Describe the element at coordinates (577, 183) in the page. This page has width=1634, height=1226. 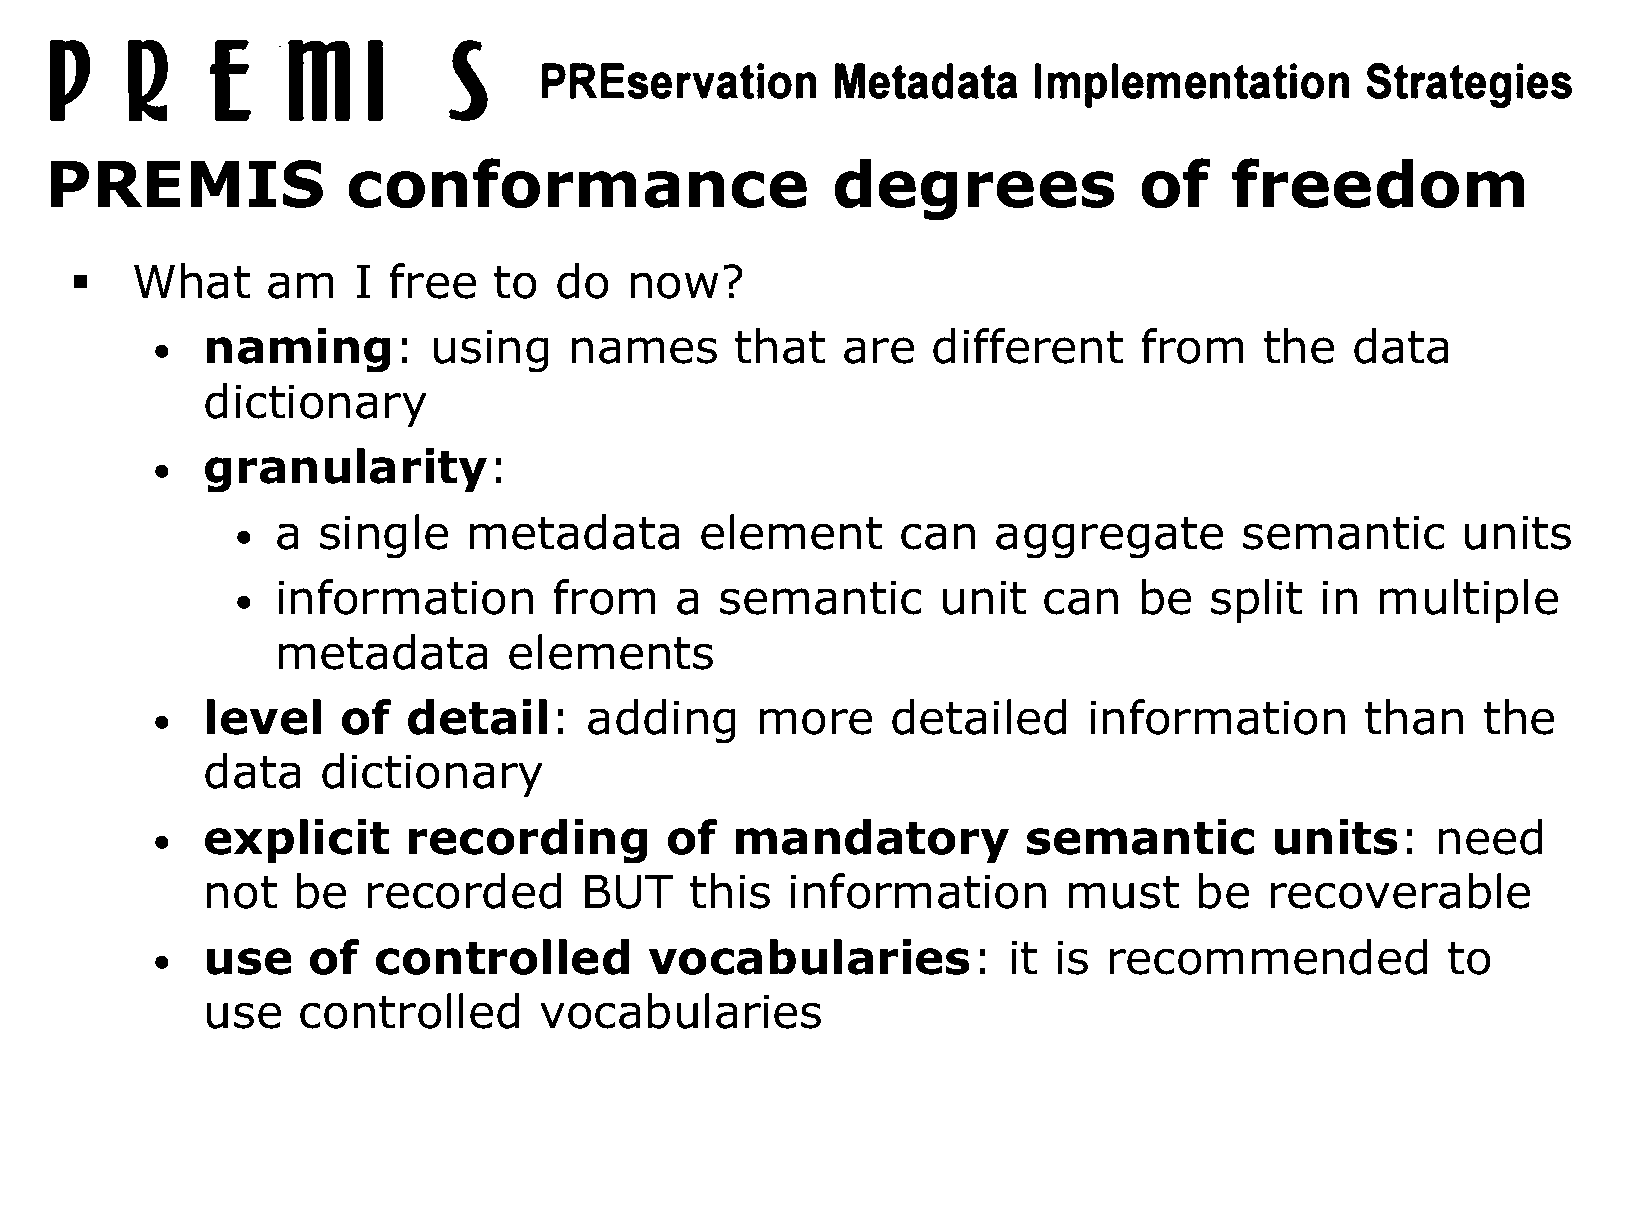
I see `conformance` at that location.
